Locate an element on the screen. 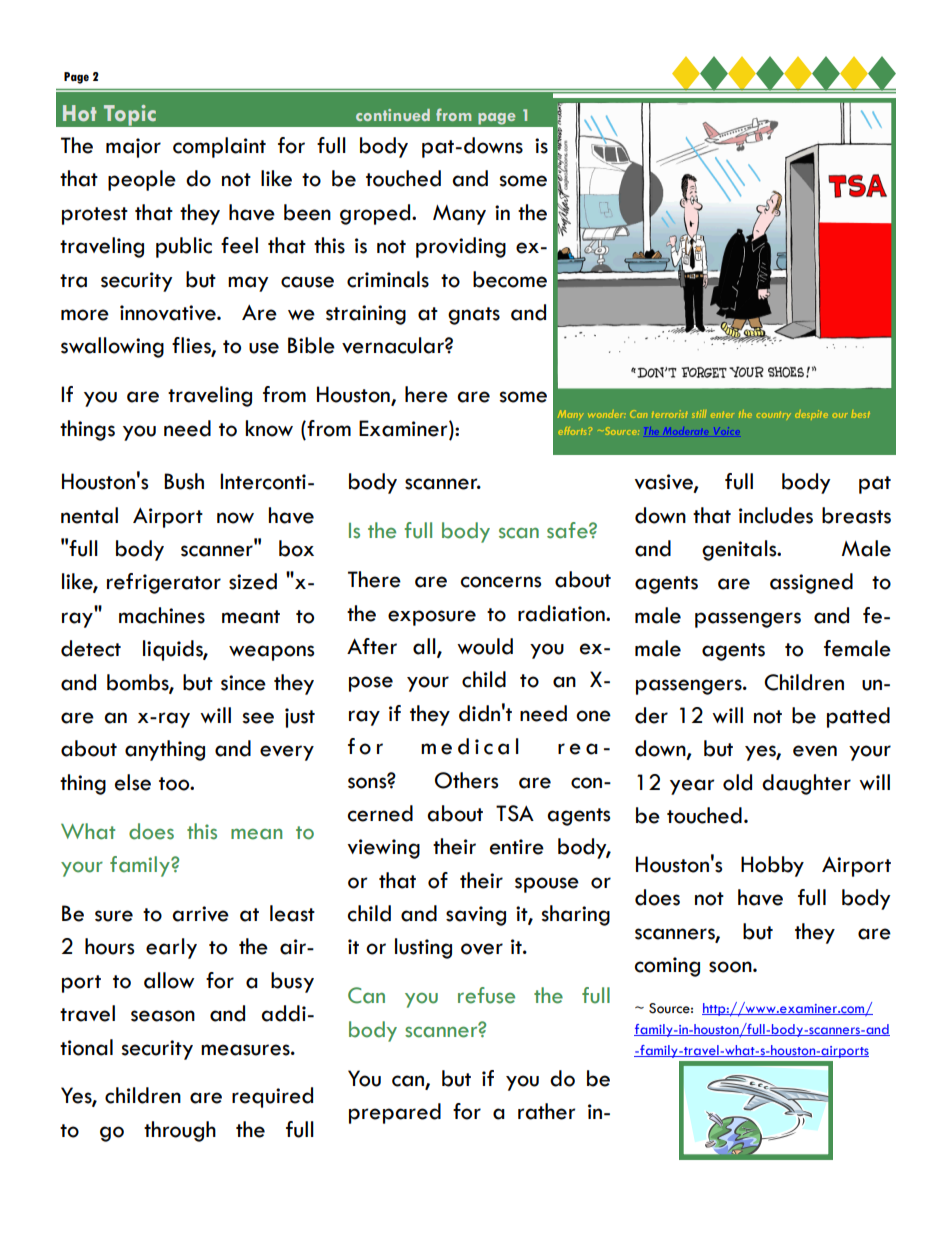 Image resolution: width=952 pixels, height=1233 pixels. major is located at coordinates (133, 148).
